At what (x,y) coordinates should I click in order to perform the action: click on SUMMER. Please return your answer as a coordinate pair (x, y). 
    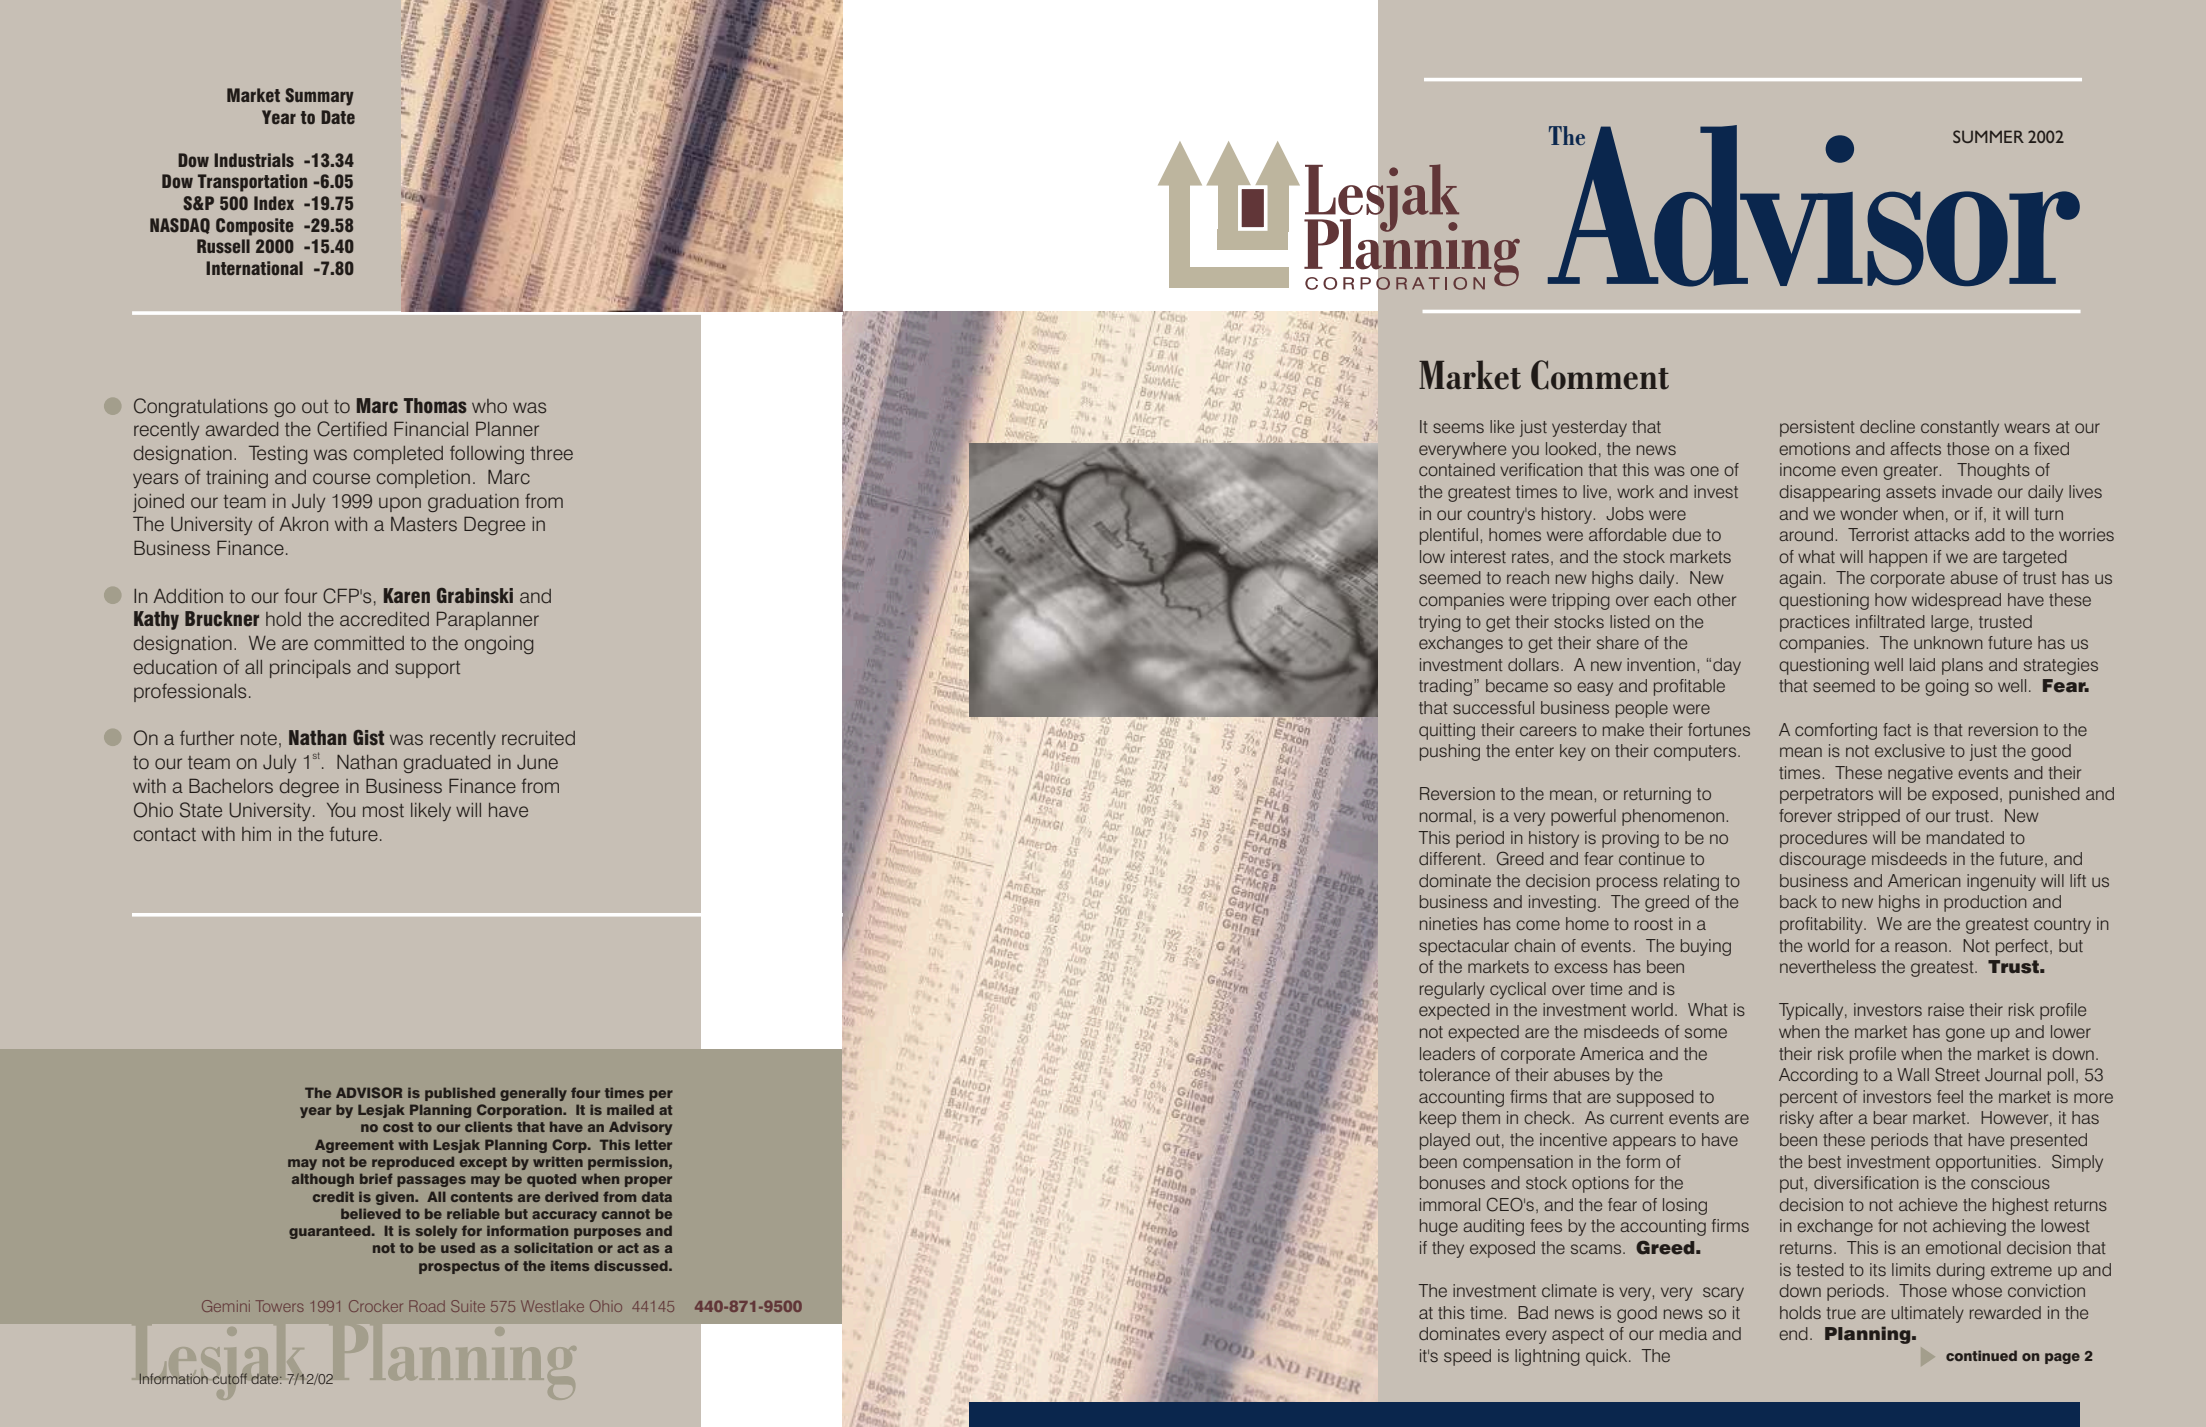
    Looking at the image, I should click on (1988, 136).
